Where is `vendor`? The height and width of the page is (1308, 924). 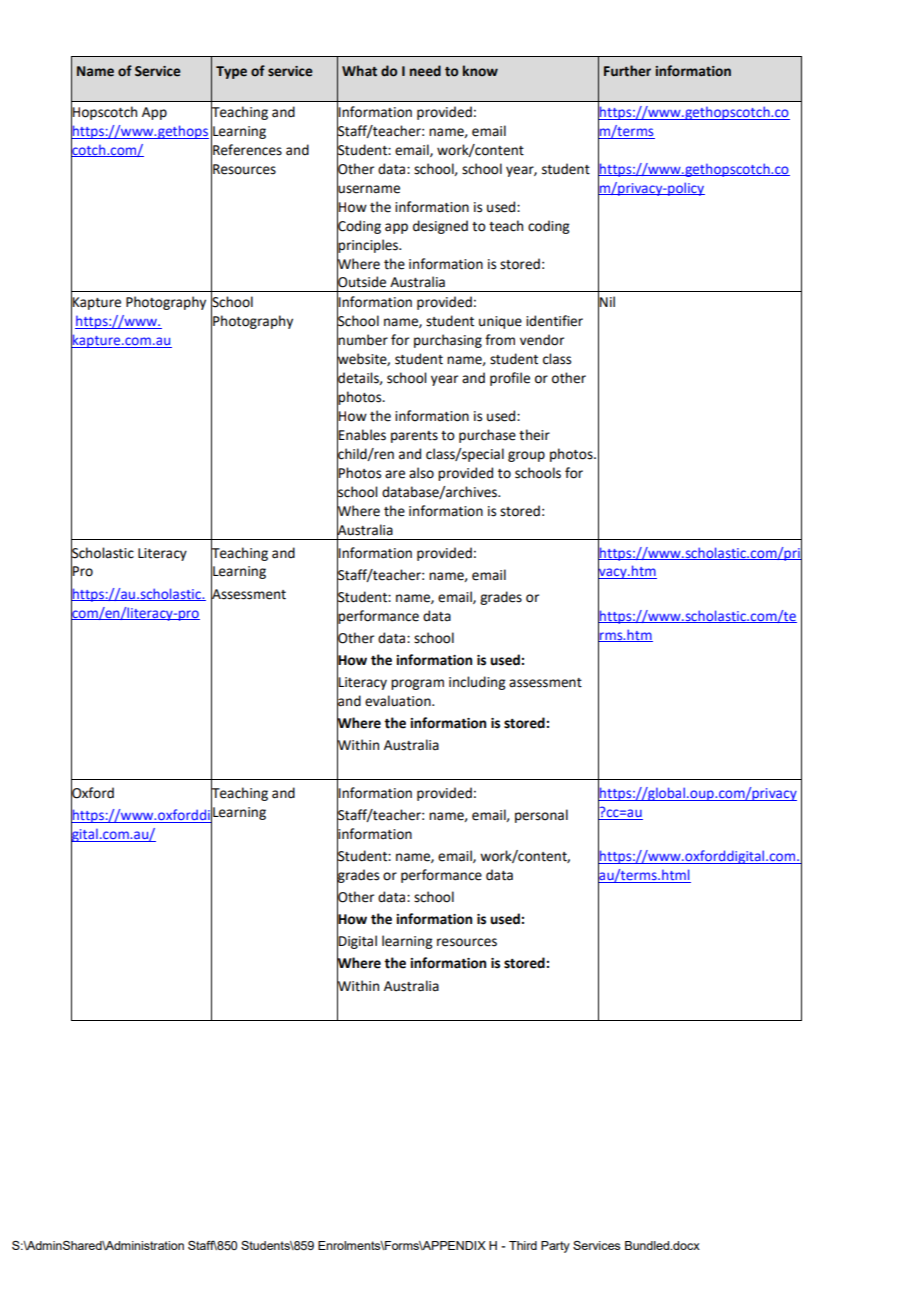 vendor is located at coordinates (542, 340).
